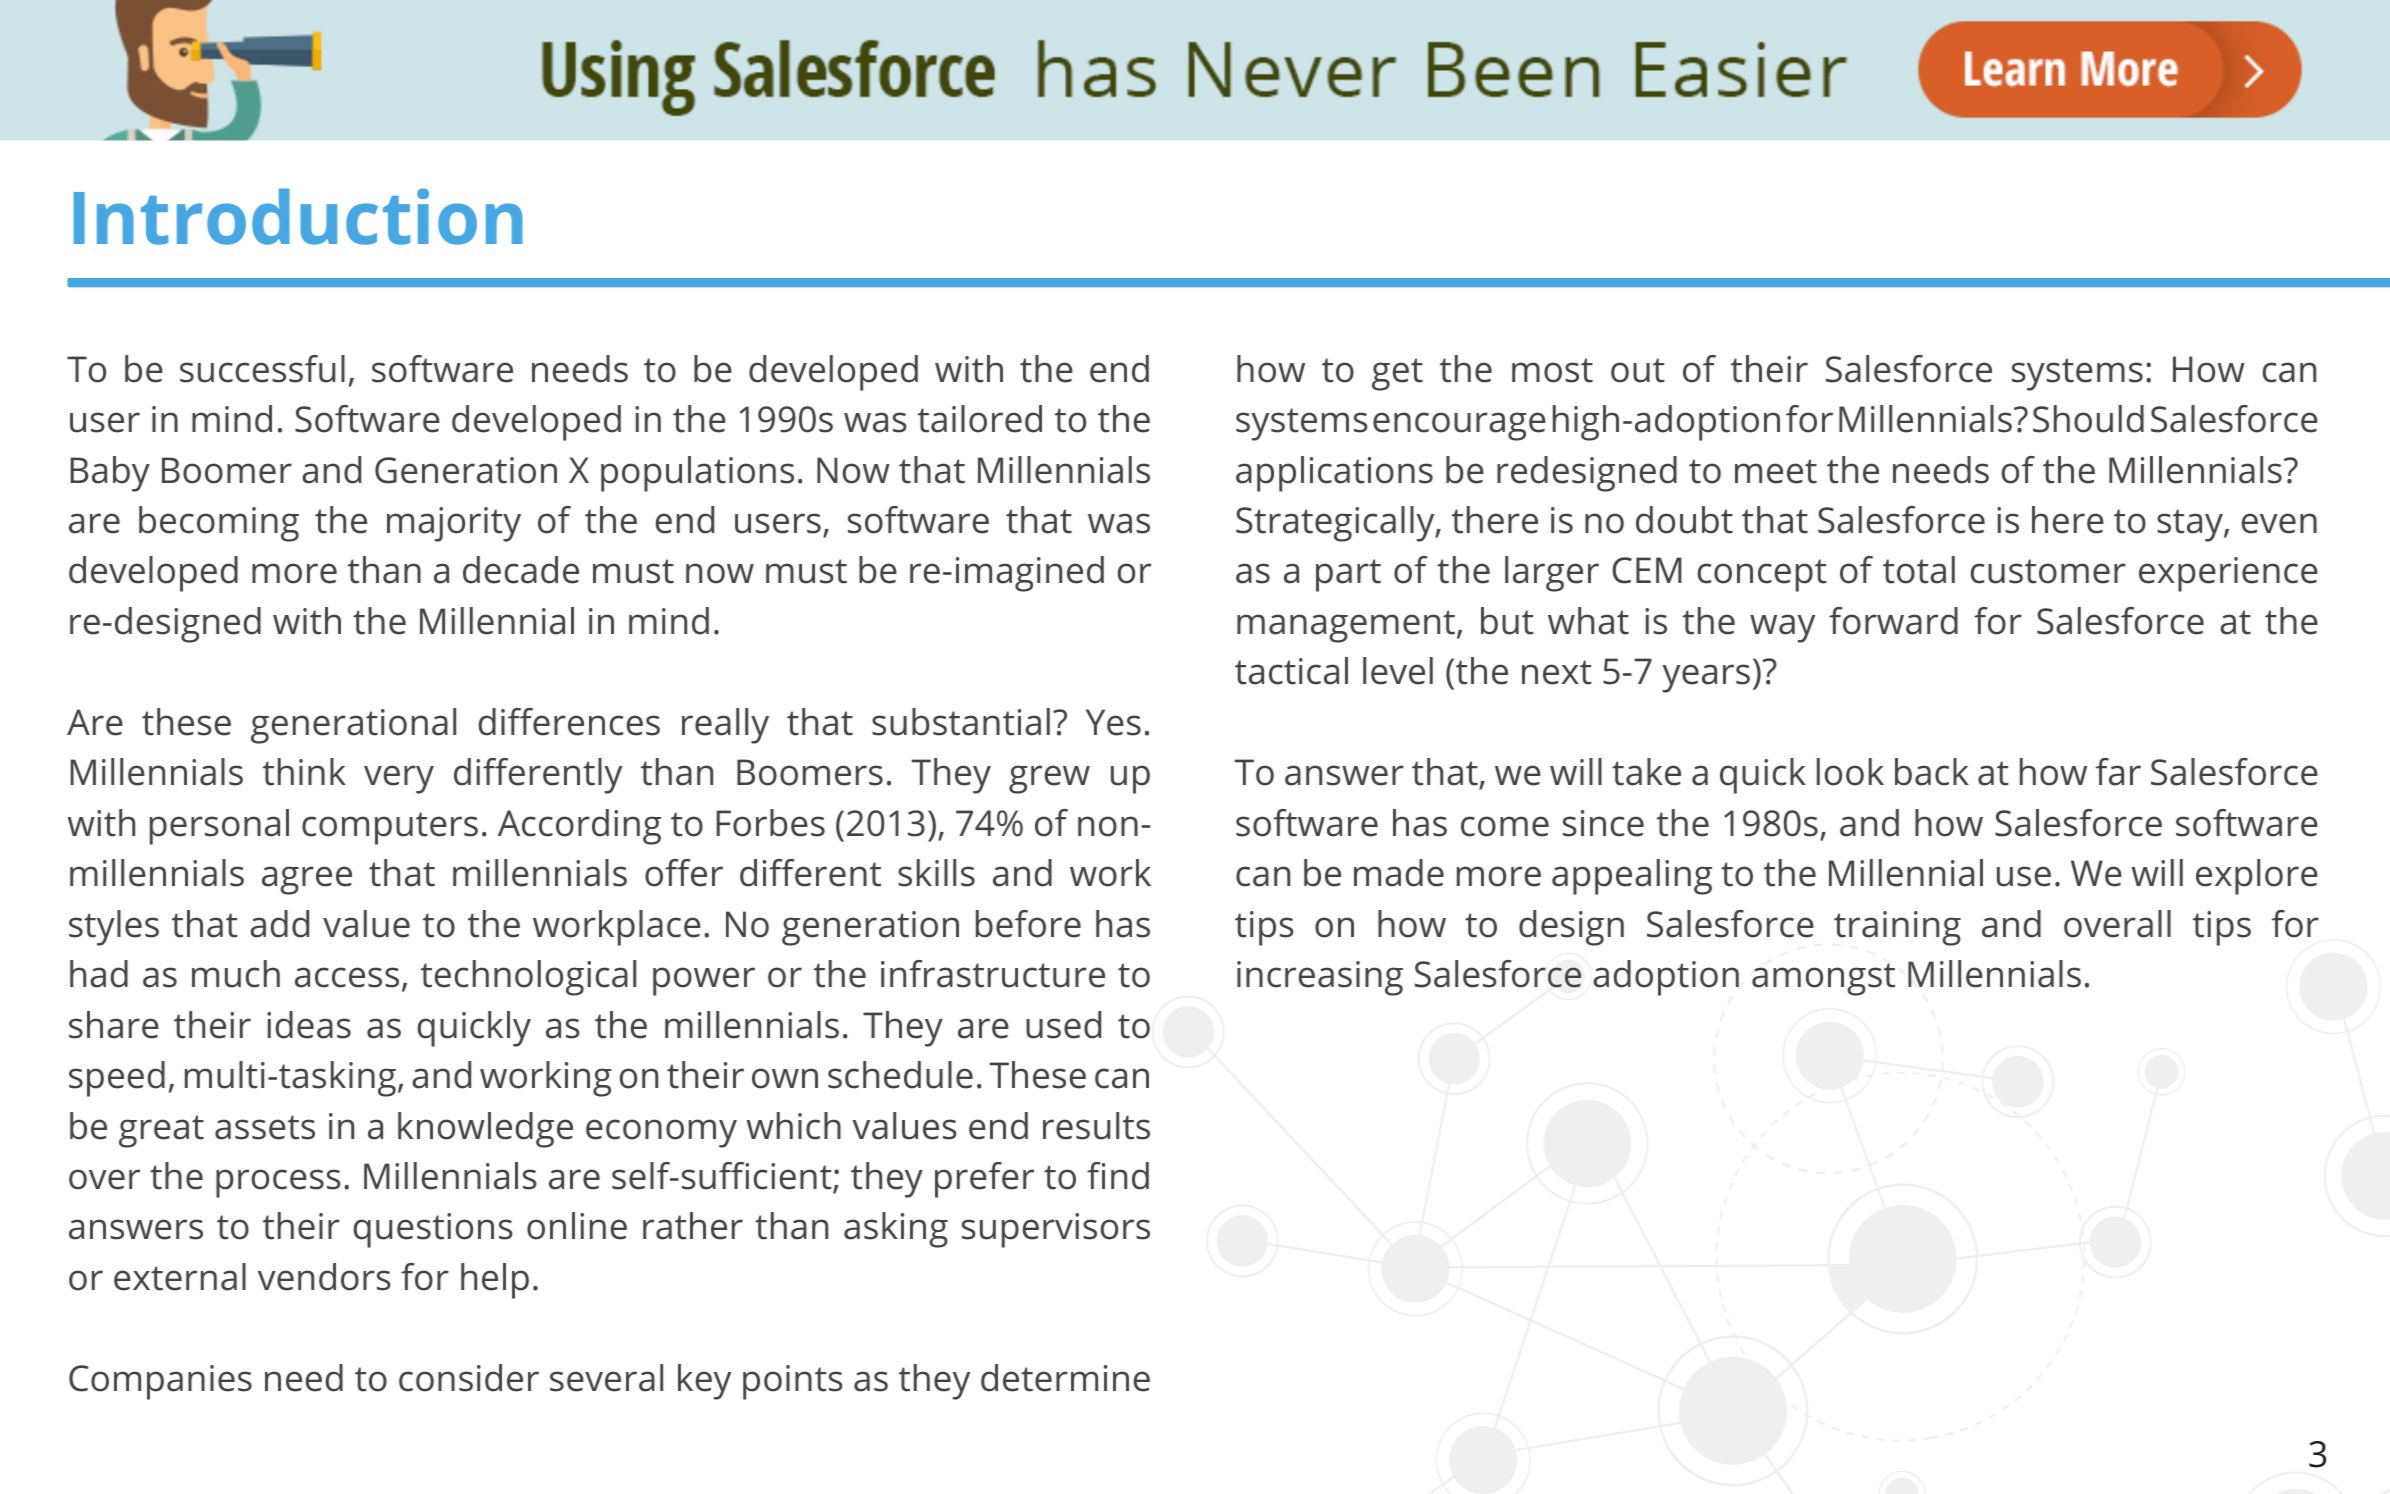 The image size is (2390, 1494). Describe the element at coordinates (399, 779) in the image. I see `very` at that location.
